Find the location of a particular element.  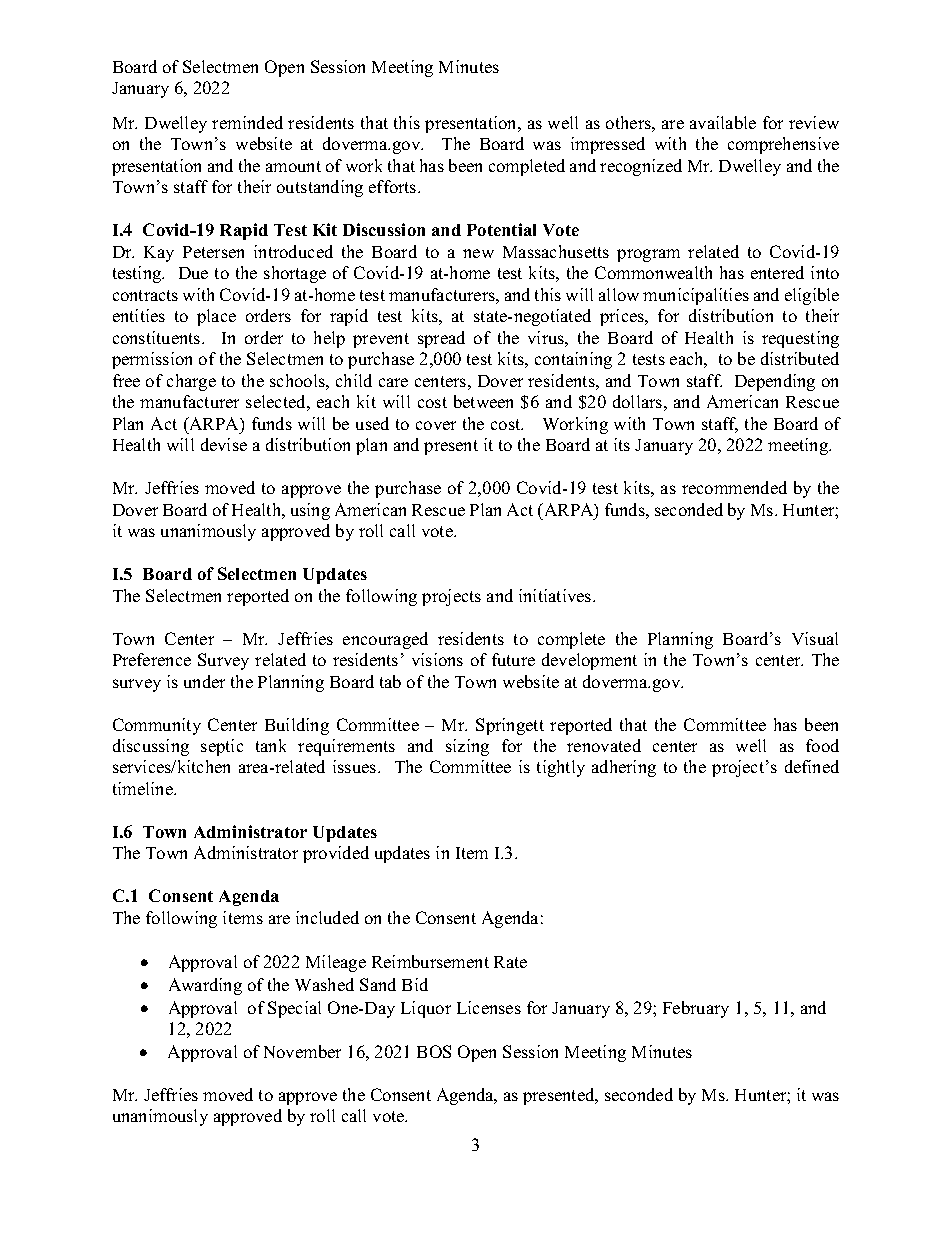

Licenses is located at coordinates (489, 1007).
